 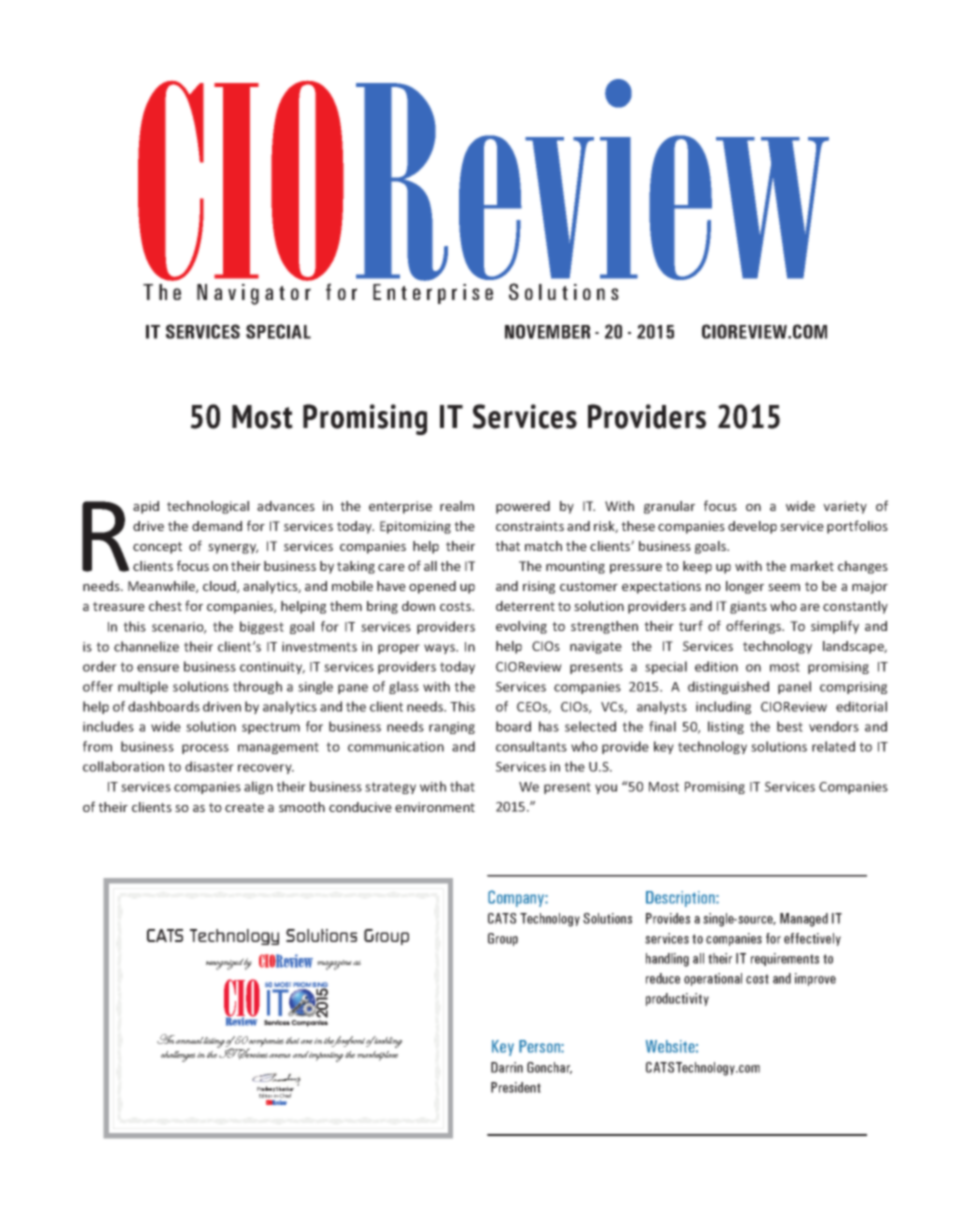 What do you see at coordinates (254, 294) in the page?
I see `Navigator` at bounding box center [254, 294].
